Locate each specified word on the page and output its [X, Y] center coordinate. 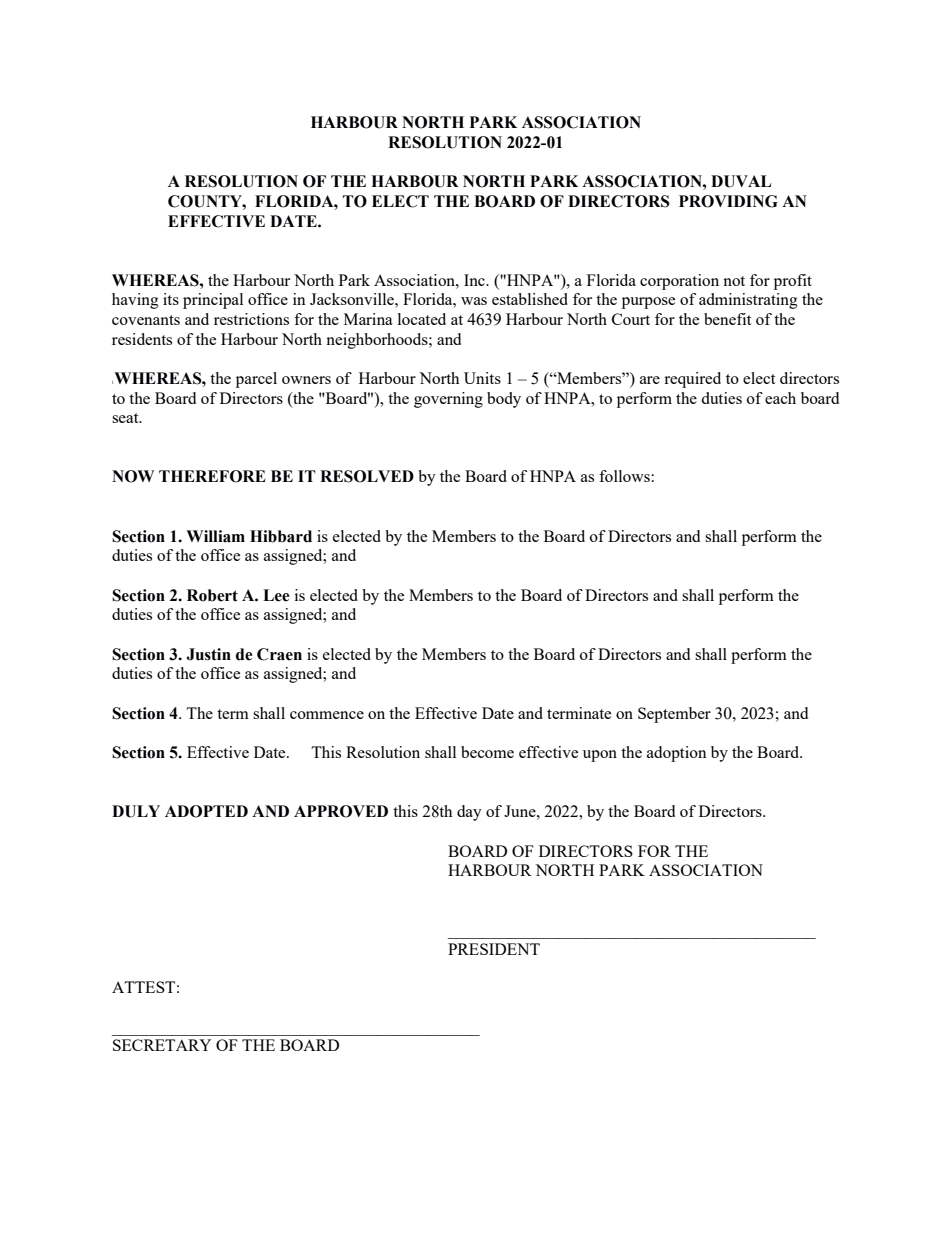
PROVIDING [728, 201]
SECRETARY [162, 1045]
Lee [276, 595]
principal [213, 301]
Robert [212, 595]
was [474, 301]
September [674, 715]
